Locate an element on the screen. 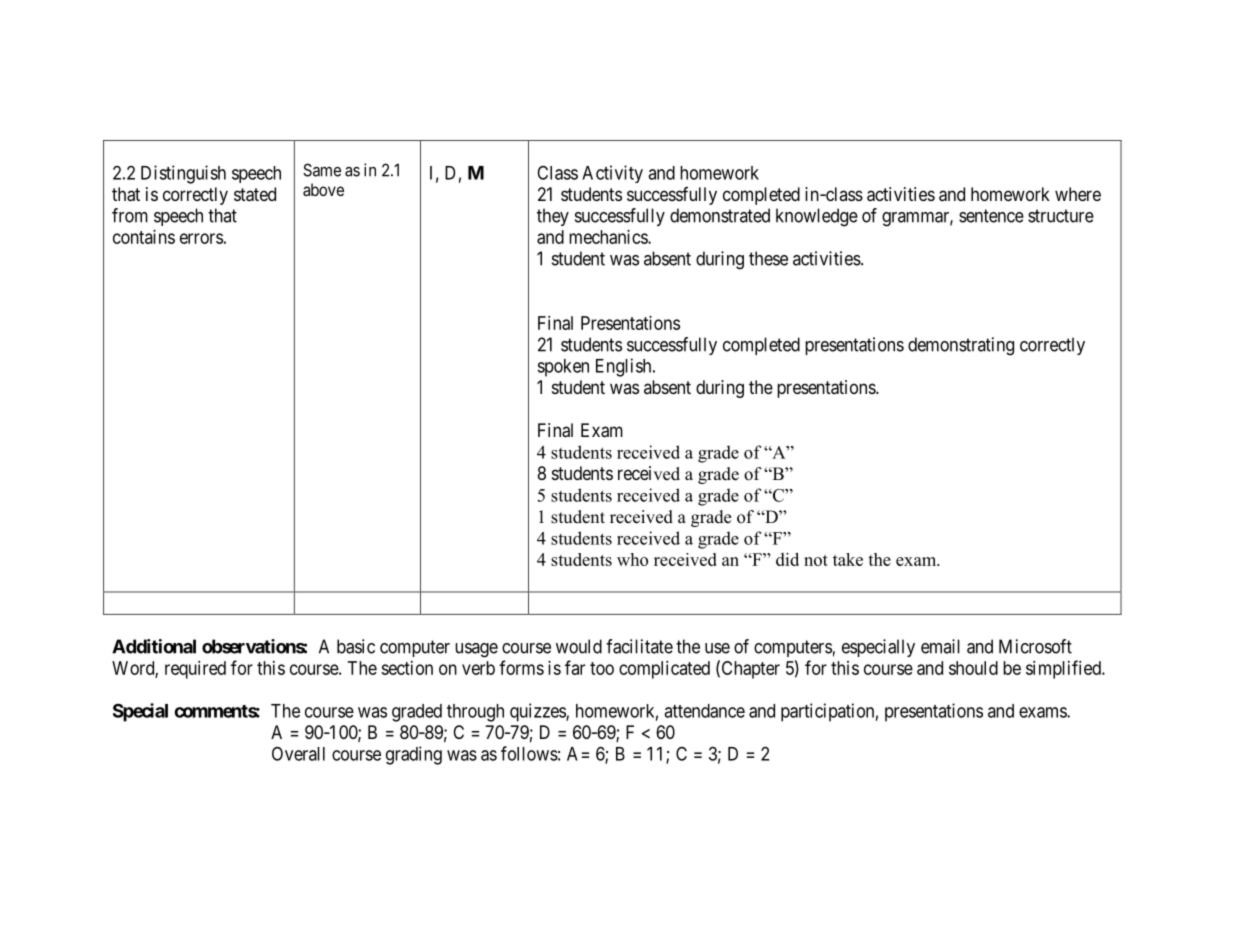  mechanics is located at coordinates (609, 237).
